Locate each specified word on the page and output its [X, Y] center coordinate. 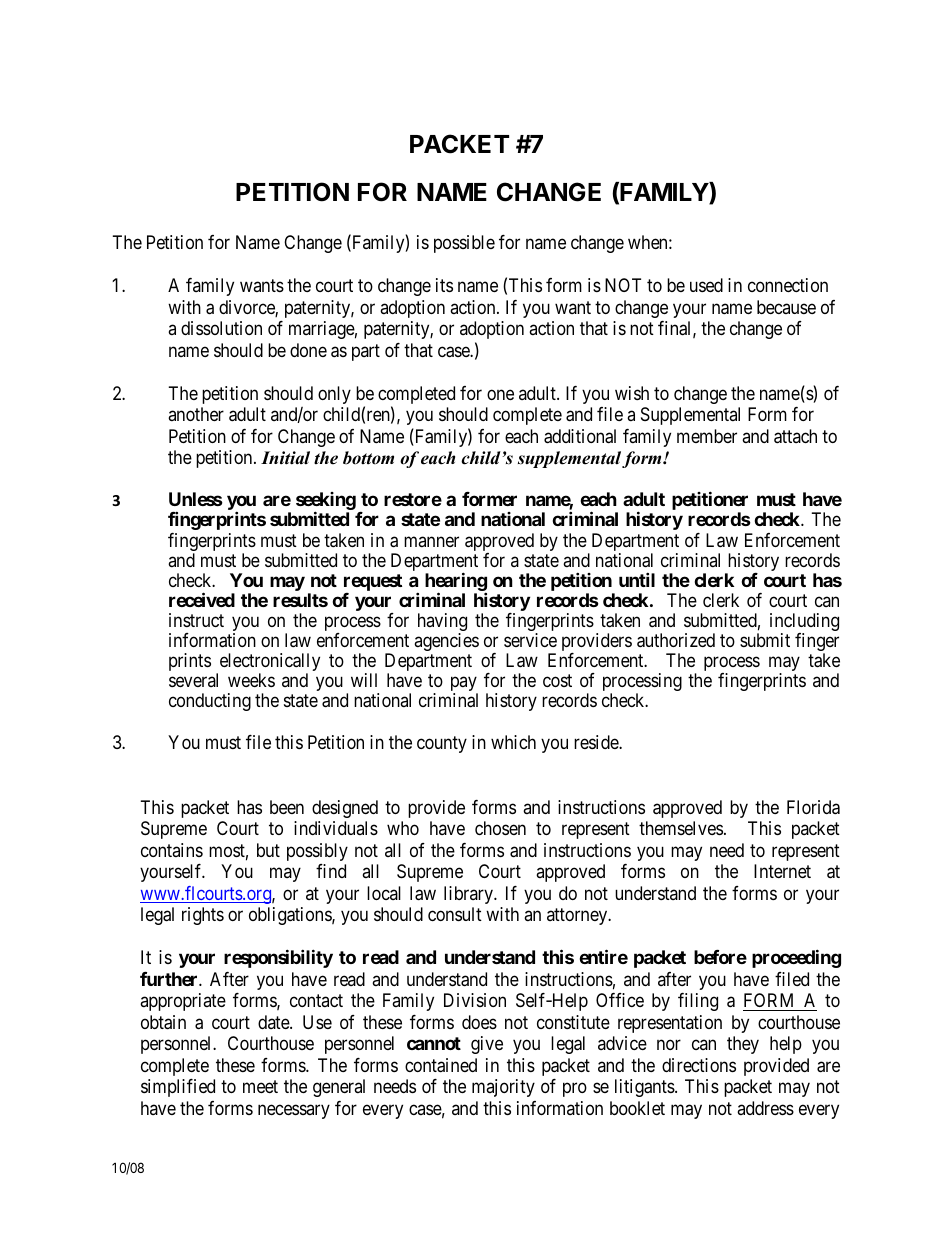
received [202, 599]
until [637, 579]
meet [260, 1086]
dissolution [221, 328]
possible [464, 244]
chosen [500, 828]
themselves [681, 828]
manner [431, 541]
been [287, 807]
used [706, 285]
